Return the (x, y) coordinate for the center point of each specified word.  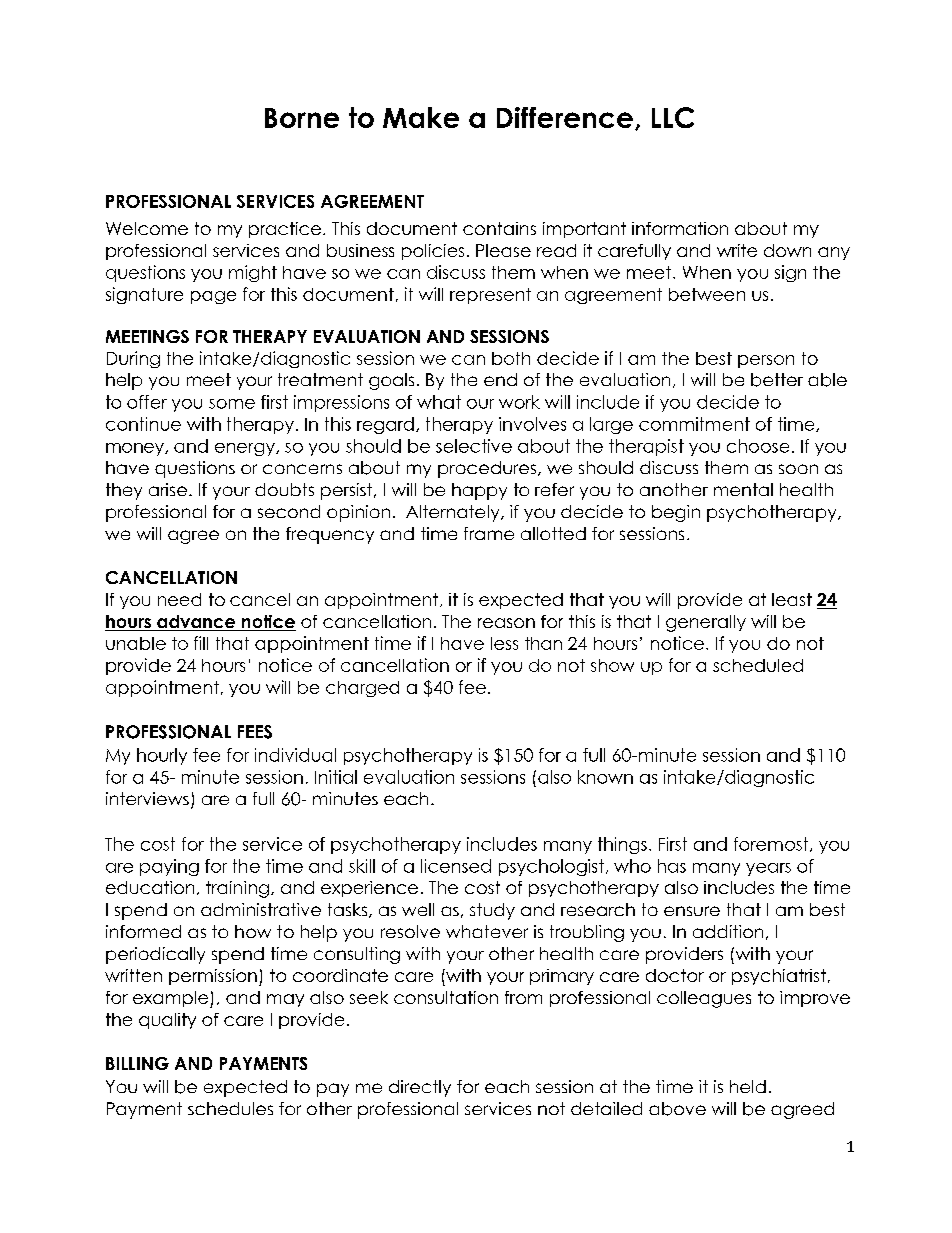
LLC (673, 117)
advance (196, 623)
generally (706, 623)
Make (421, 117)
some (232, 404)
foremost (772, 844)
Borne (302, 118)
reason (506, 623)
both (511, 358)
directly (420, 1088)
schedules (230, 1108)
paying (169, 867)
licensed (456, 866)
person (766, 361)
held (748, 1086)
